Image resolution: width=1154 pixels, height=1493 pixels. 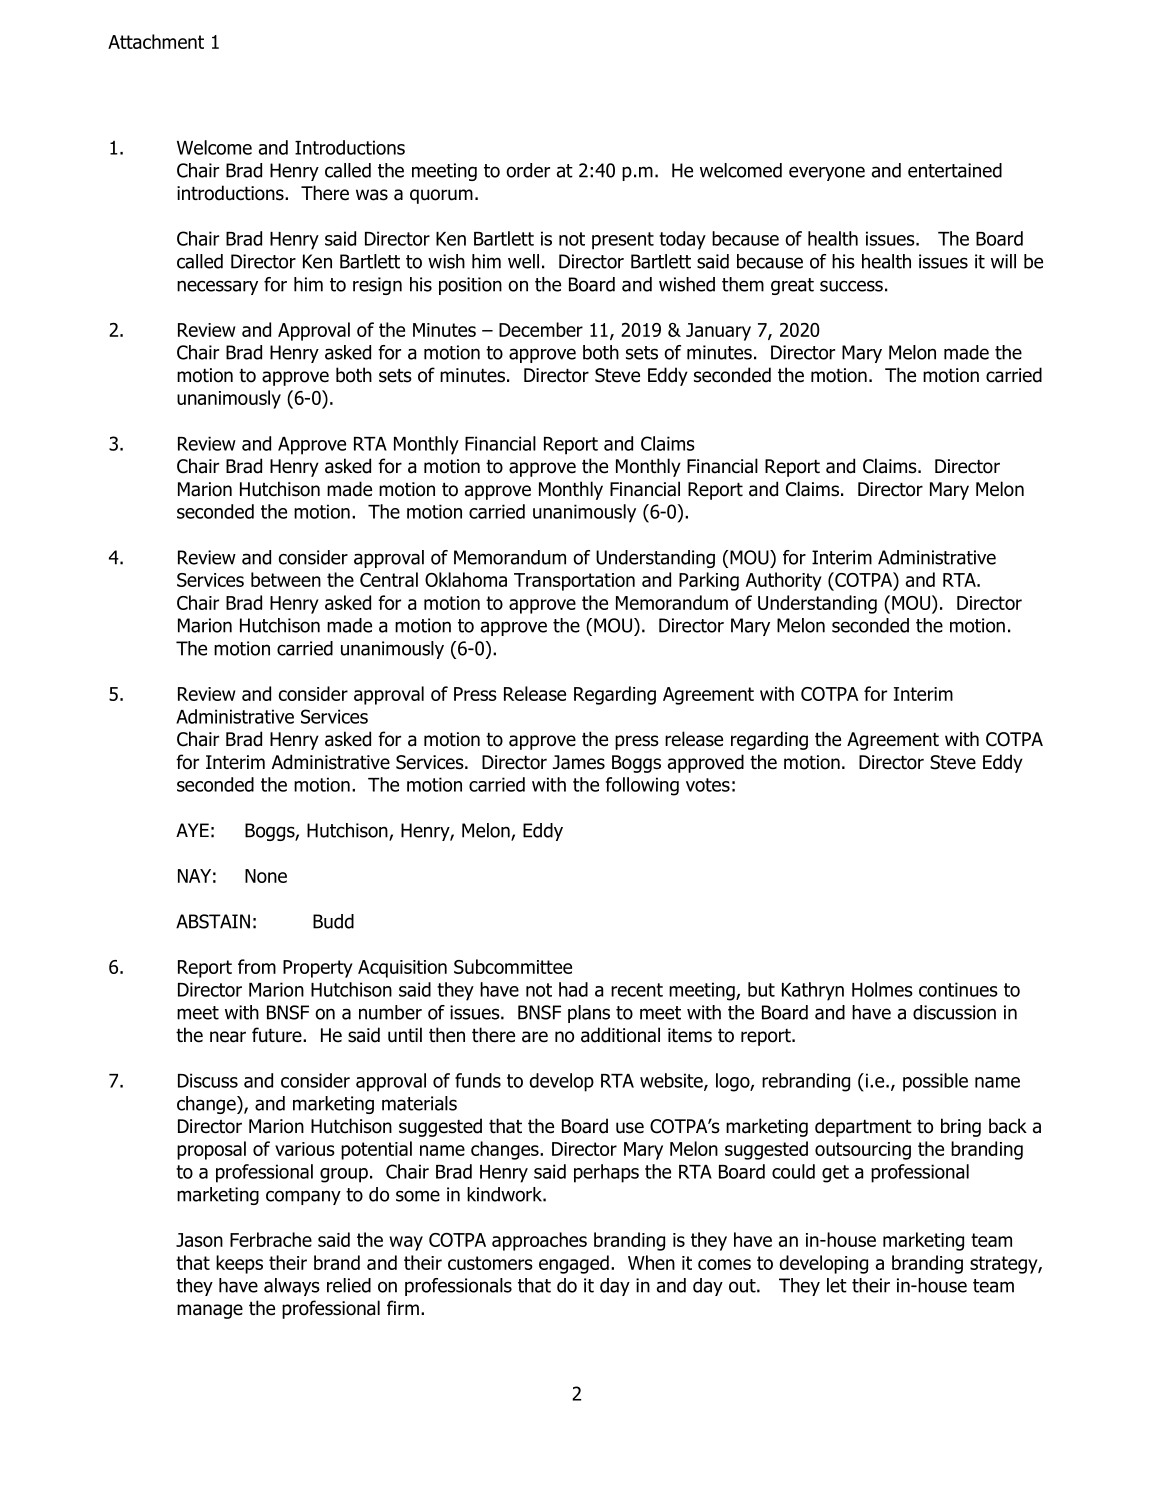 I want to click on Holmes, so click(x=882, y=989).
